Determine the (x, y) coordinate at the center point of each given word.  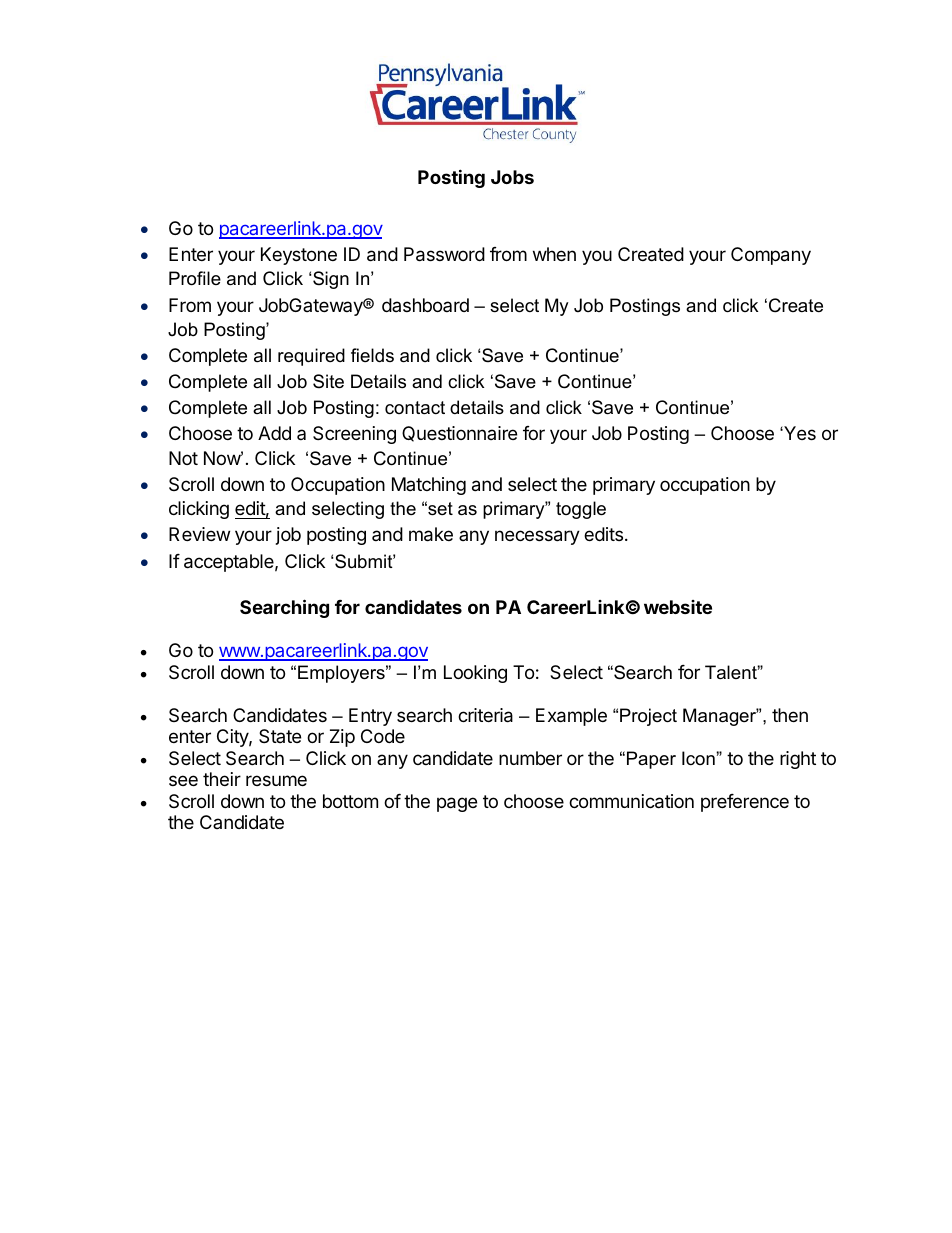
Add (274, 433)
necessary (537, 537)
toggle (581, 510)
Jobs (512, 177)
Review (199, 534)
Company (771, 256)
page (457, 804)
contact (415, 407)
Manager (721, 717)
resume (276, 780)
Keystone (299, 256)
